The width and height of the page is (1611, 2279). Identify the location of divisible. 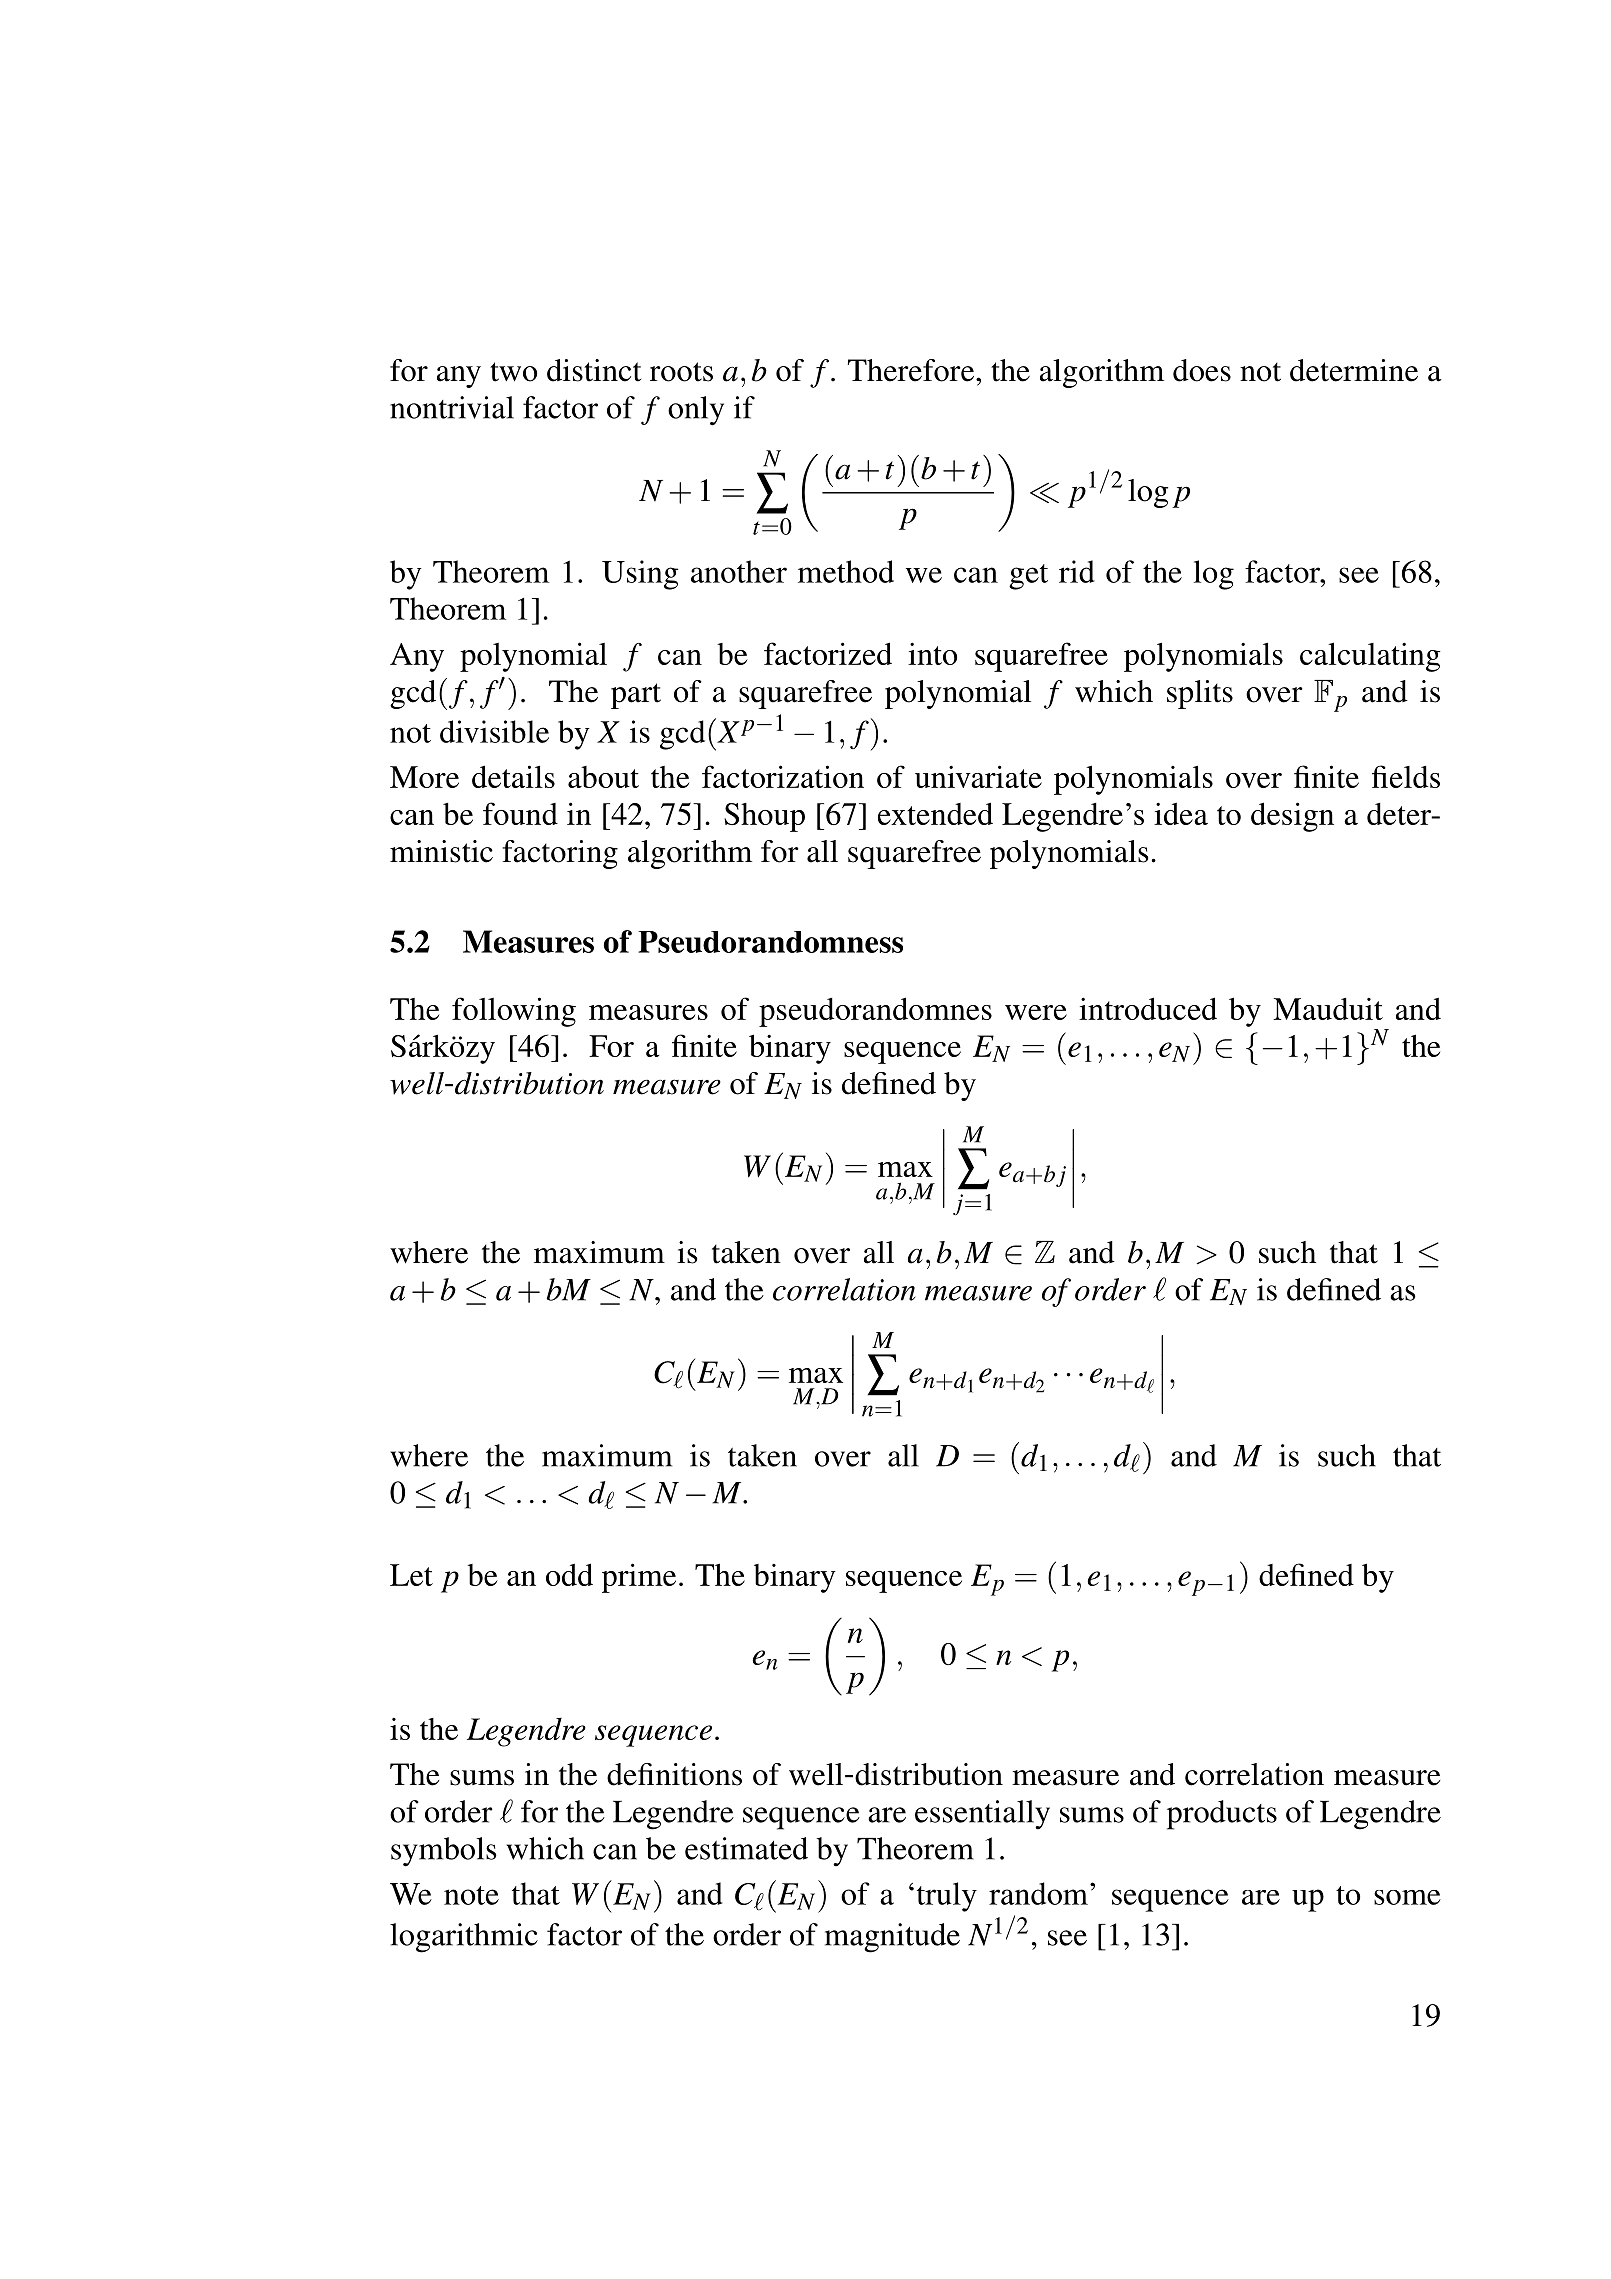
(494, 731).
